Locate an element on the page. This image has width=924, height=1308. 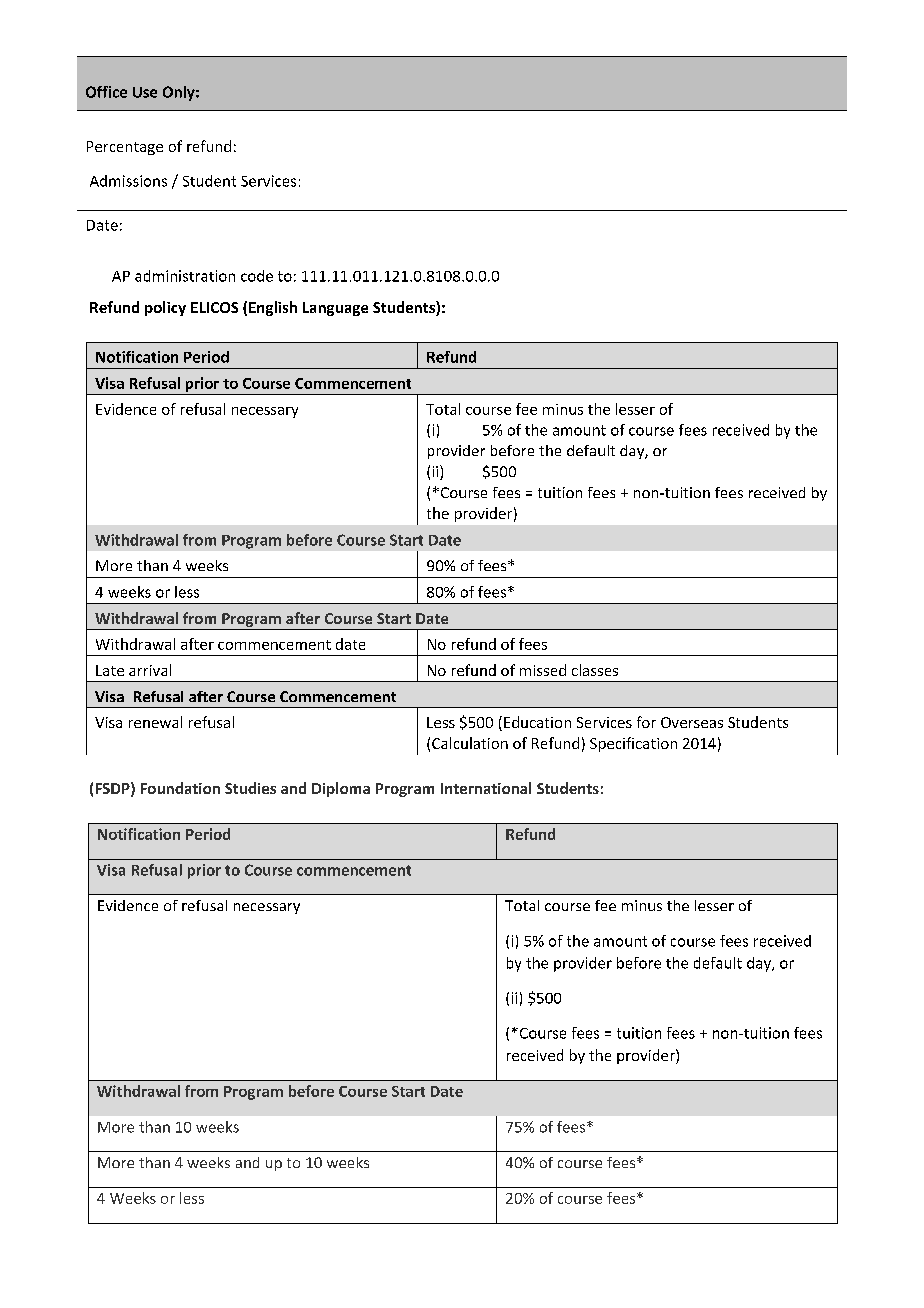
policy is located at coordinates (165, 308).
